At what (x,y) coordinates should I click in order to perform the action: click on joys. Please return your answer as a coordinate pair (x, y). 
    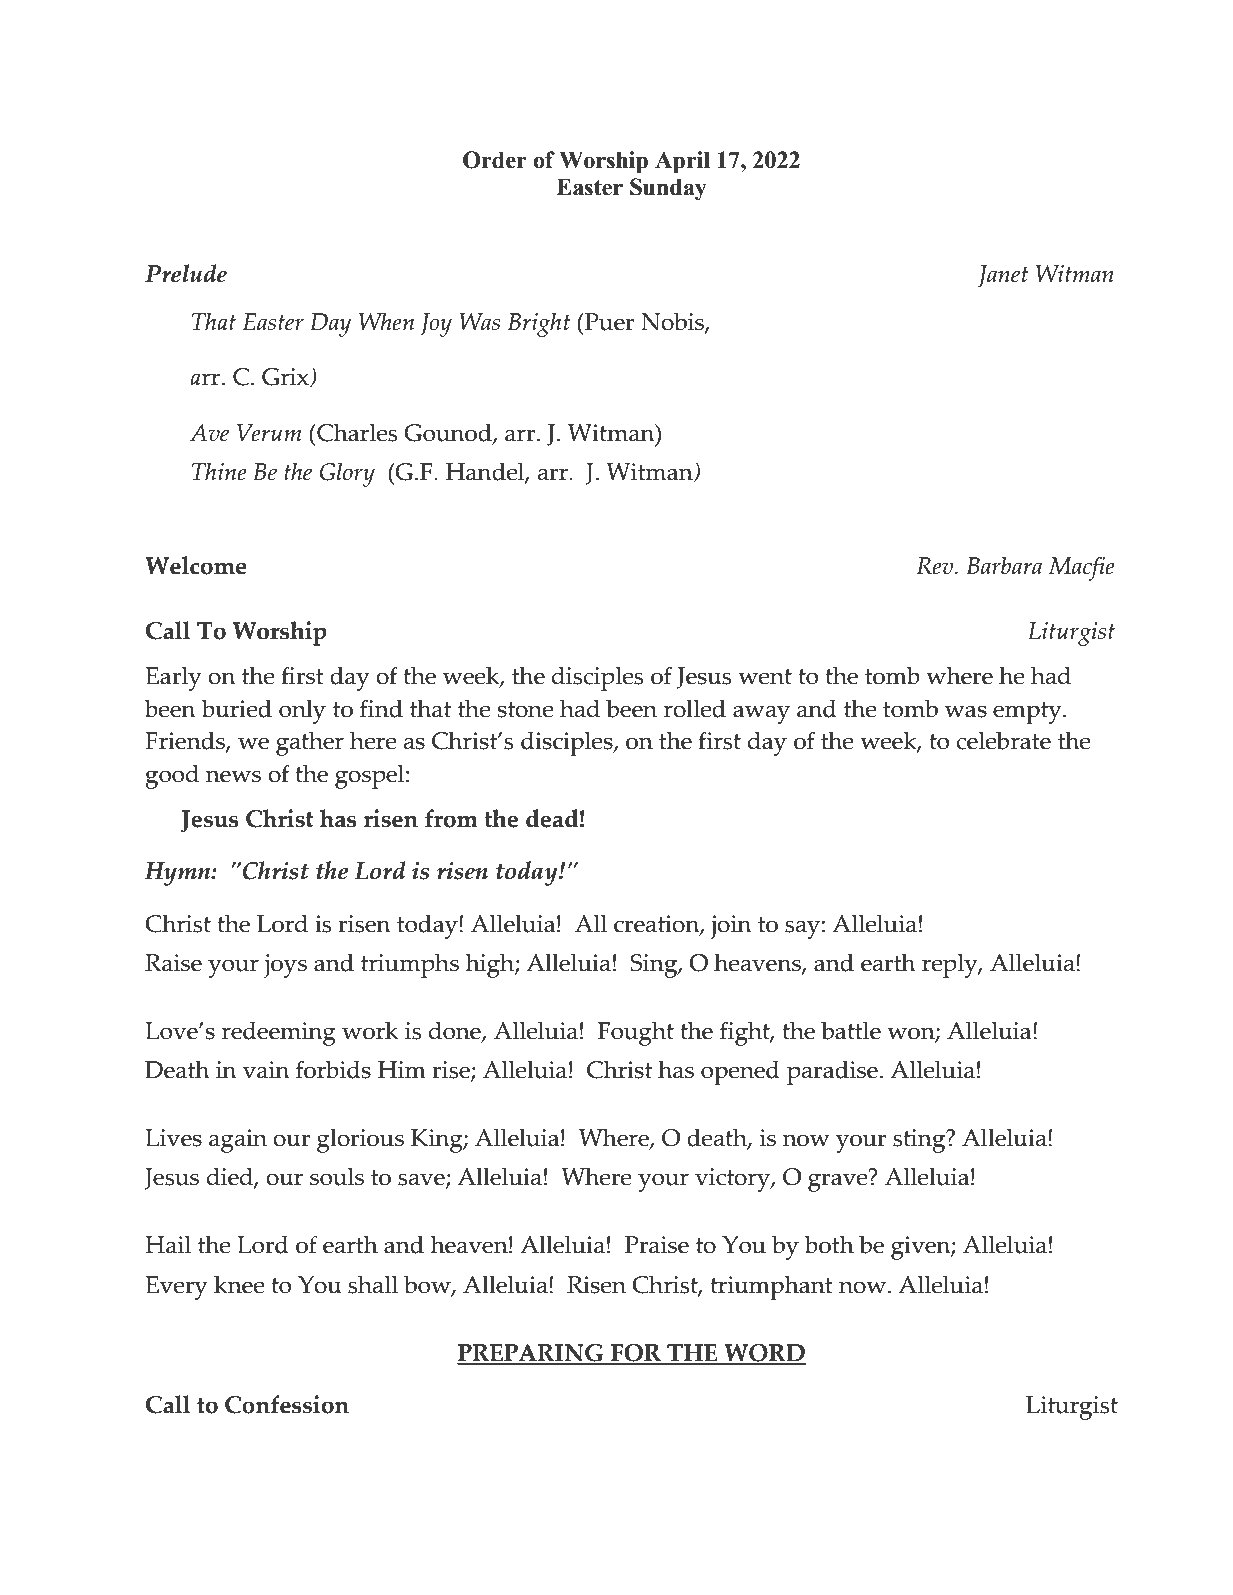
    Looking at the image, I should click on (285, 966).
